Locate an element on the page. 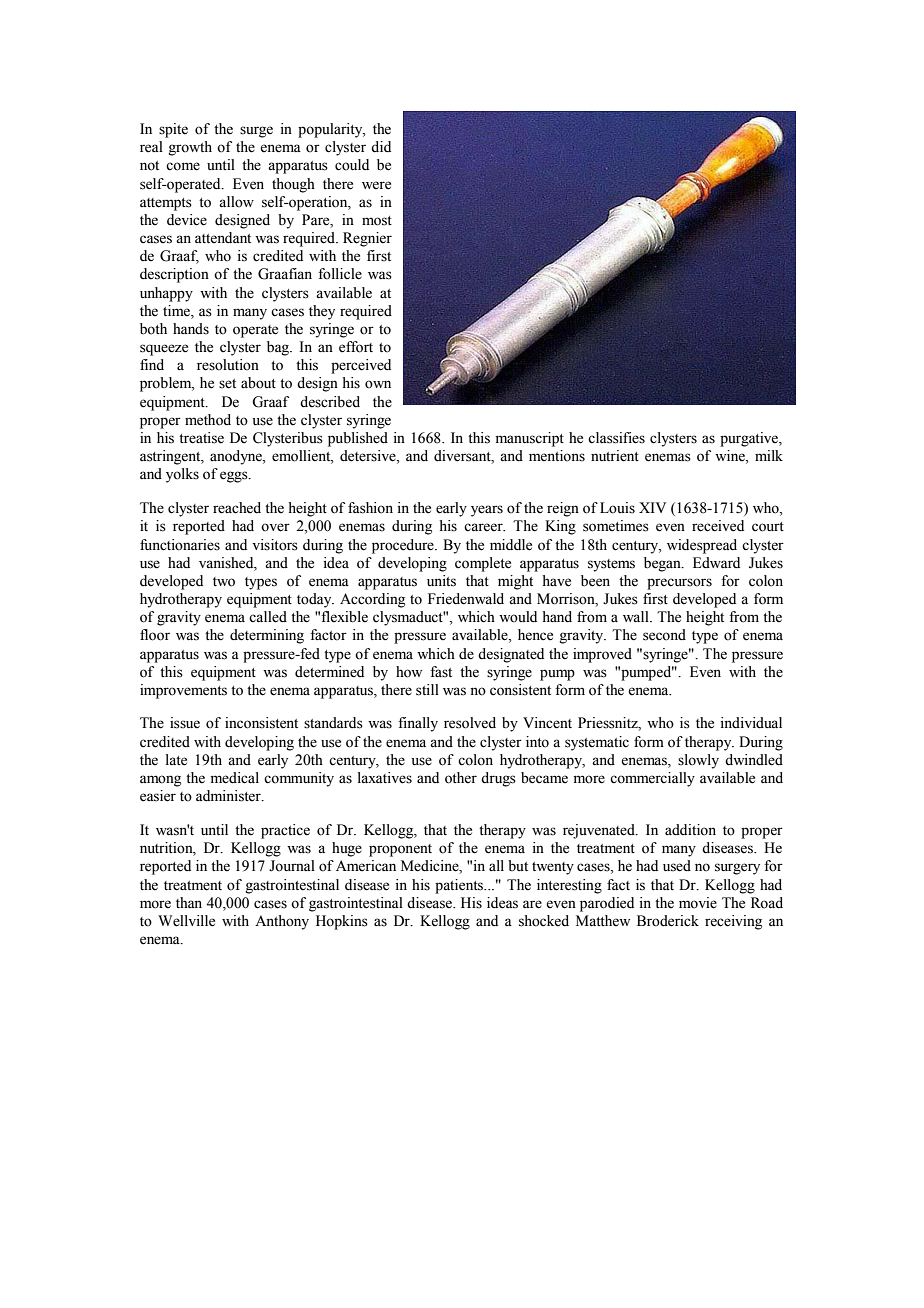  growth is located at coordinates (190, 148).
